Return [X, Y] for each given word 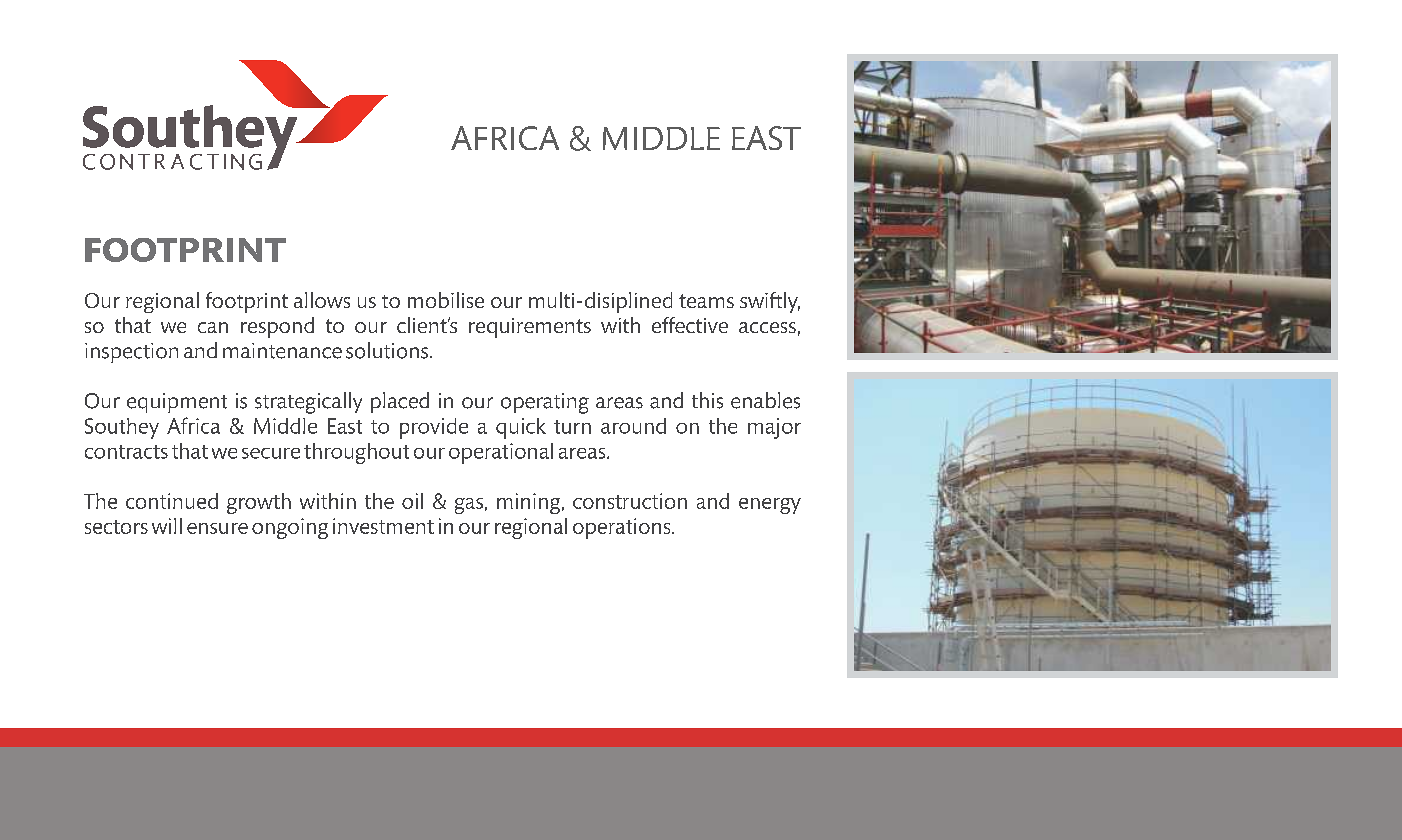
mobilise [446, 300]
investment [383, 526]
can [213, 327]
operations [623, 528]
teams [706, 301]
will [167, 526]
